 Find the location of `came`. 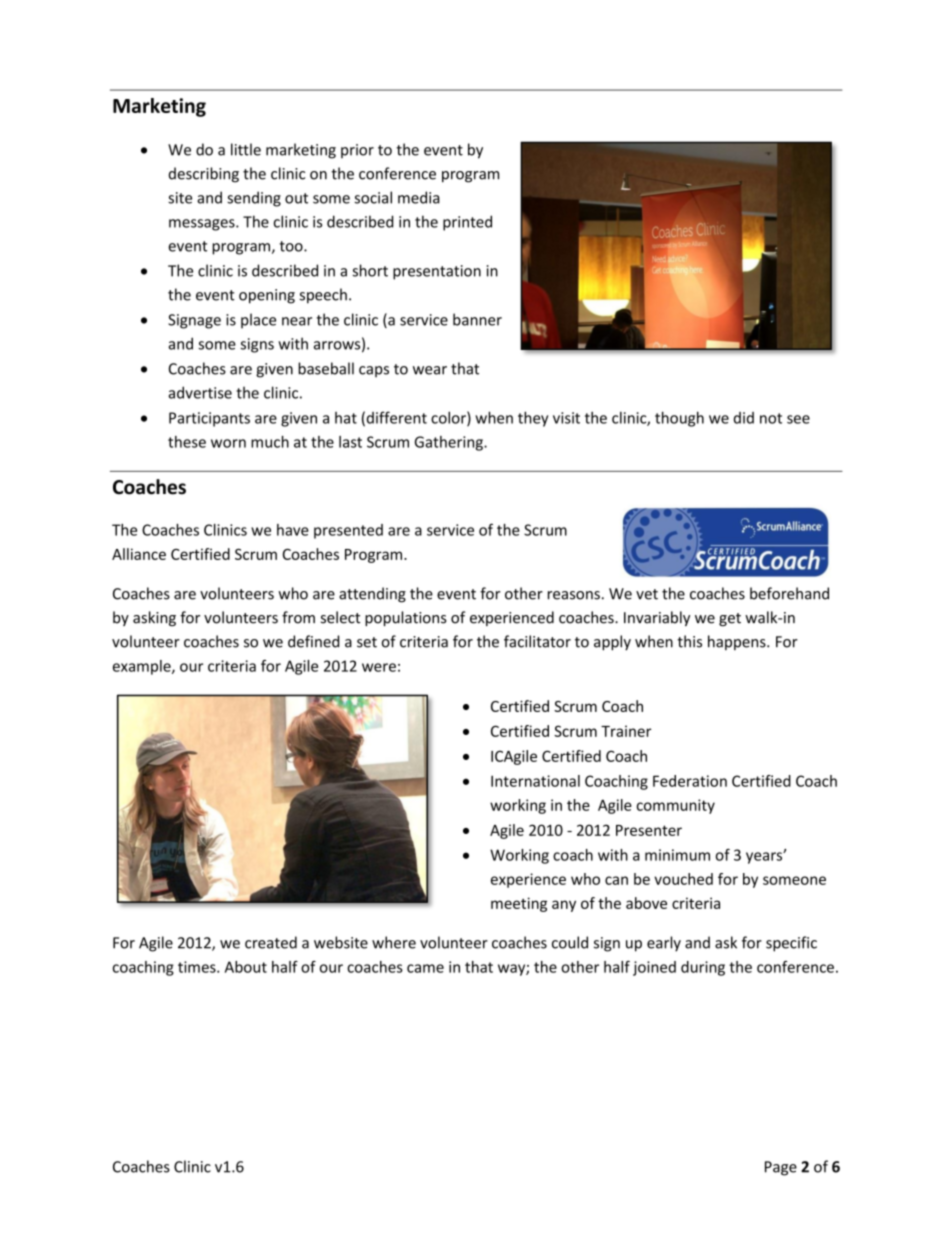

came is located at coordinates (425, 968).
